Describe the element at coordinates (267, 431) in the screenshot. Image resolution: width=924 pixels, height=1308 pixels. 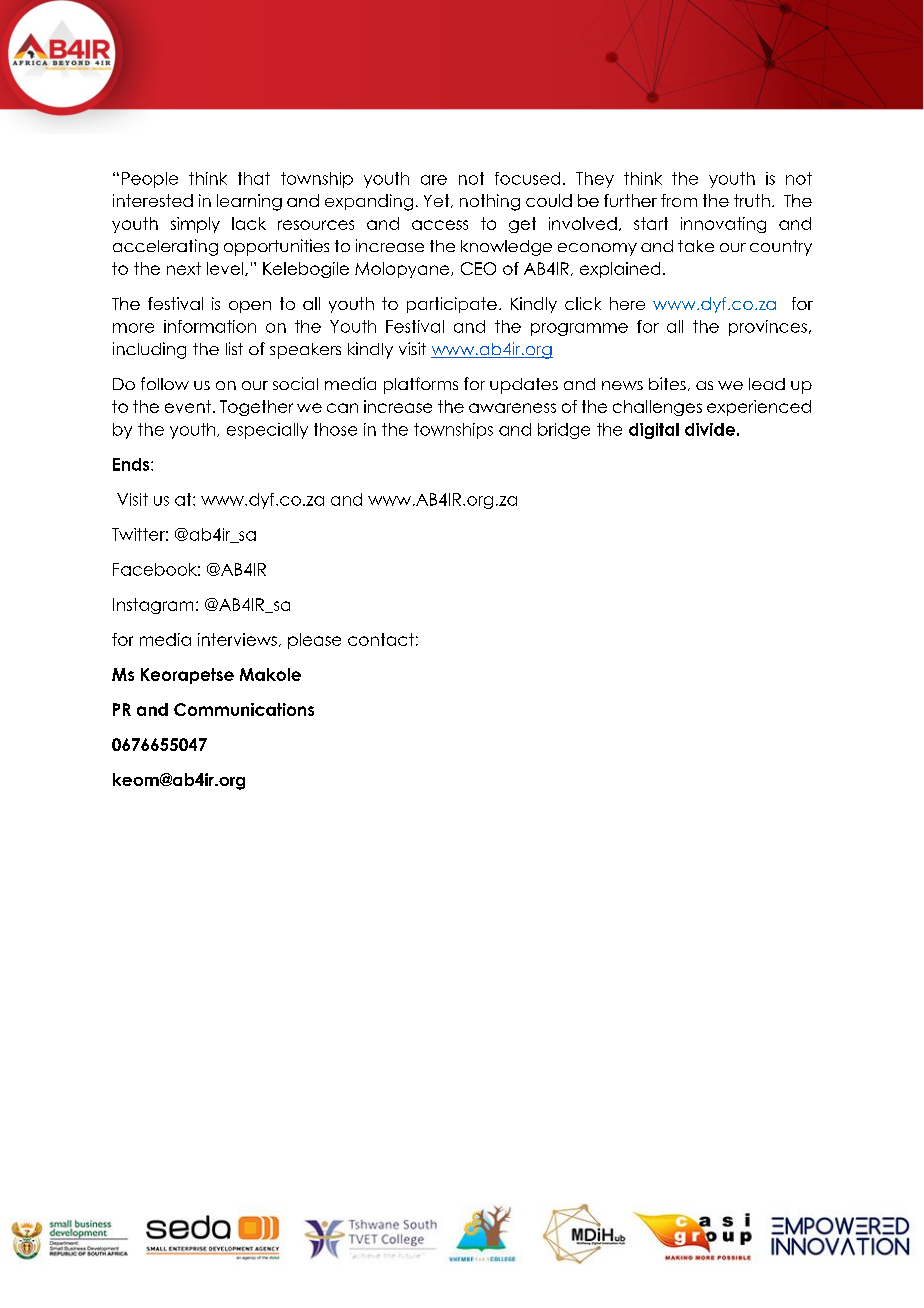
I see `especially` at that location.
